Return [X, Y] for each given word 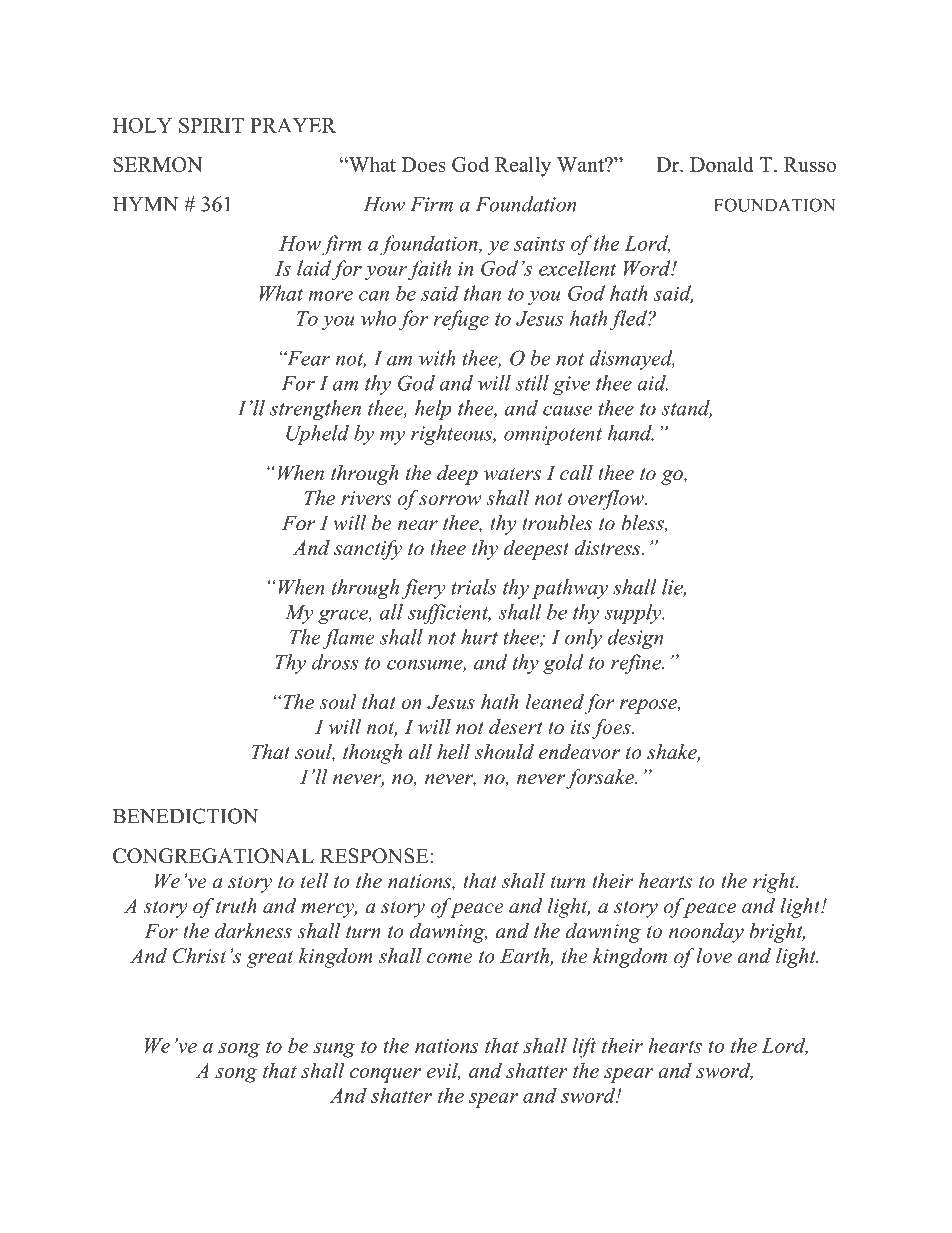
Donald [722, 164]
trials [473, 587]
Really [523, 167]
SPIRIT [211, 125]
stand [686, 409]
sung [334, 1050]
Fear [307, 358]
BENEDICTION [185, 816]
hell [453, 752]
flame [348, 639]
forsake [601, 779]
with [437, 358]
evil [443, 1071]
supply [634, 614]
